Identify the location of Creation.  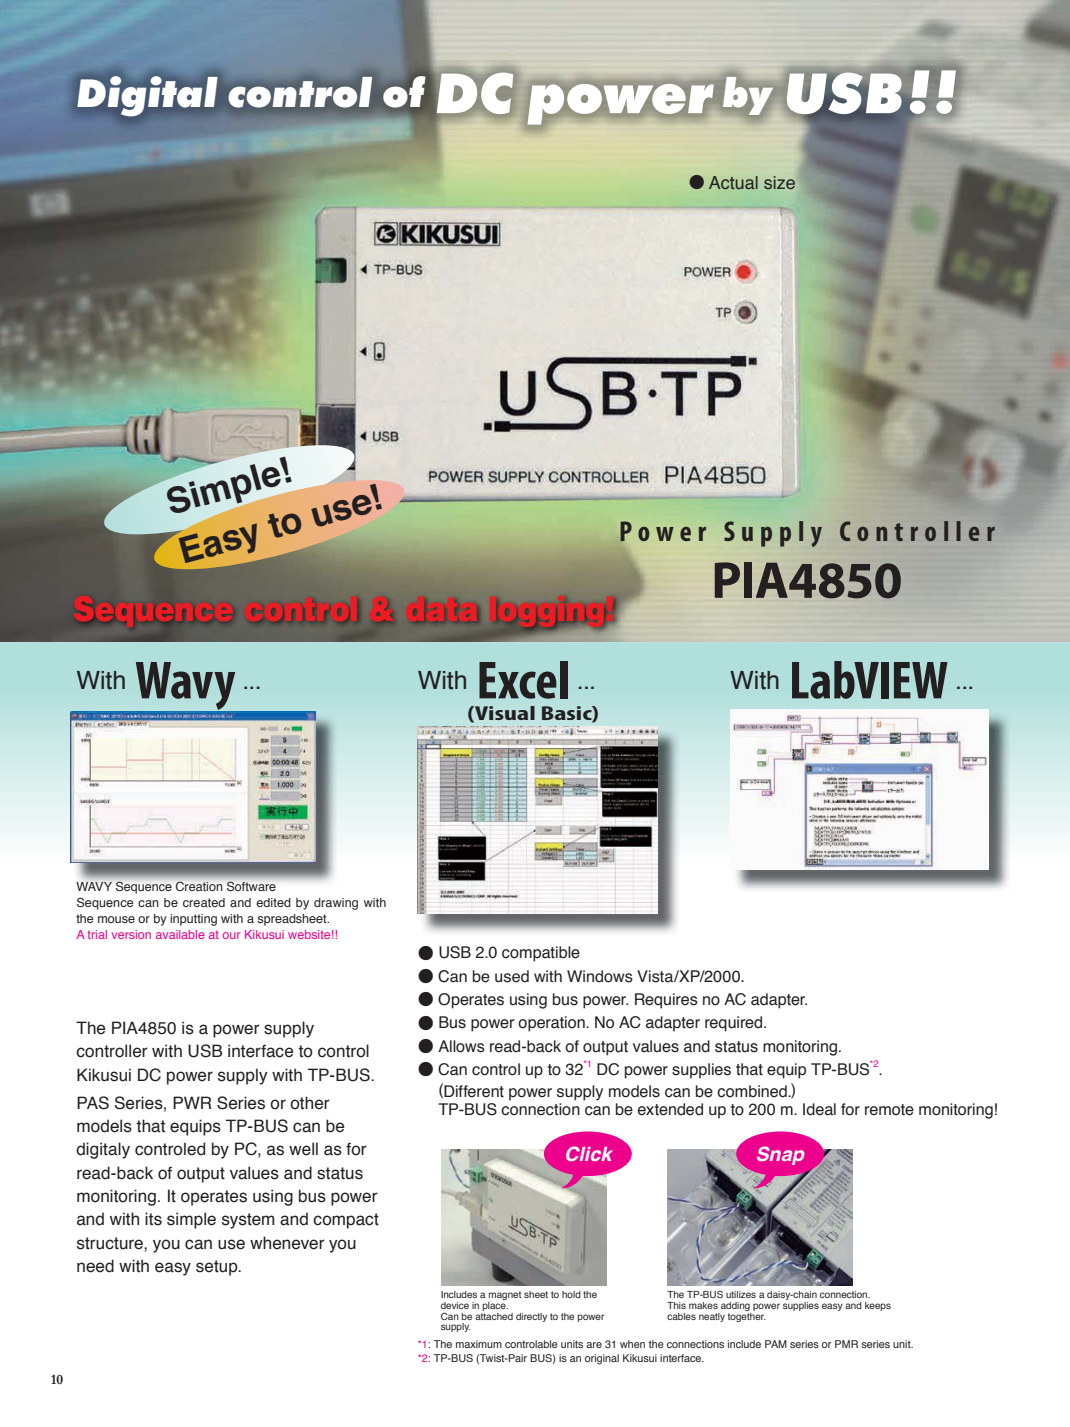
(199, 886).
